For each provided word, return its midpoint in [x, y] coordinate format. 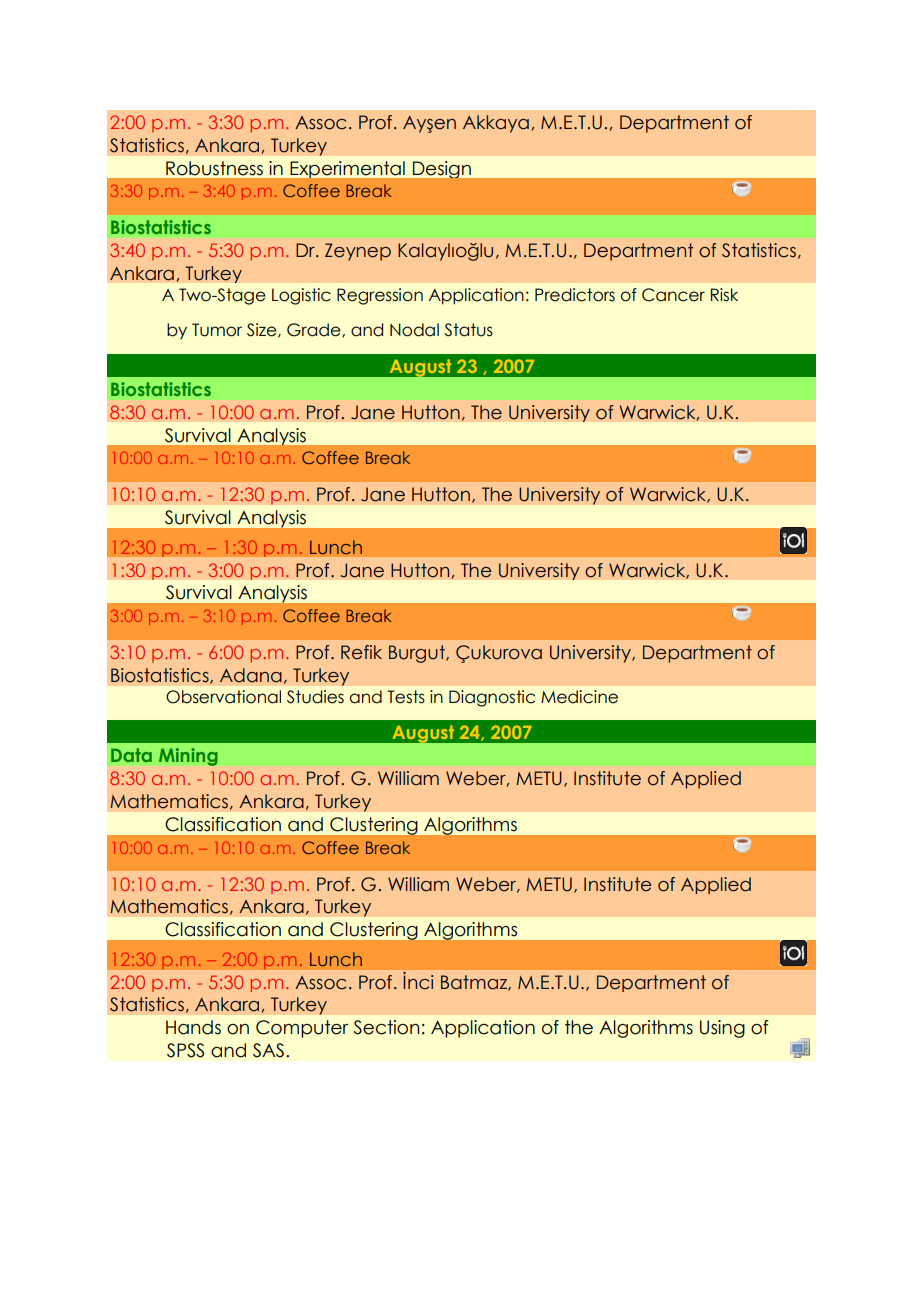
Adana [251, 675]
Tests [406, 697]
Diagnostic [492, 698]
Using [722, 1029]
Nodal [414, 330]
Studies [315, 697]
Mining [188, 757]
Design [442, 169]
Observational [223, 697]
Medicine [579, 697]
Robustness [214, 168]
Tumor [217, 330]
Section [386, 1027]
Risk [724, 295]
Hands [193, 1027]
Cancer [673, 295]
